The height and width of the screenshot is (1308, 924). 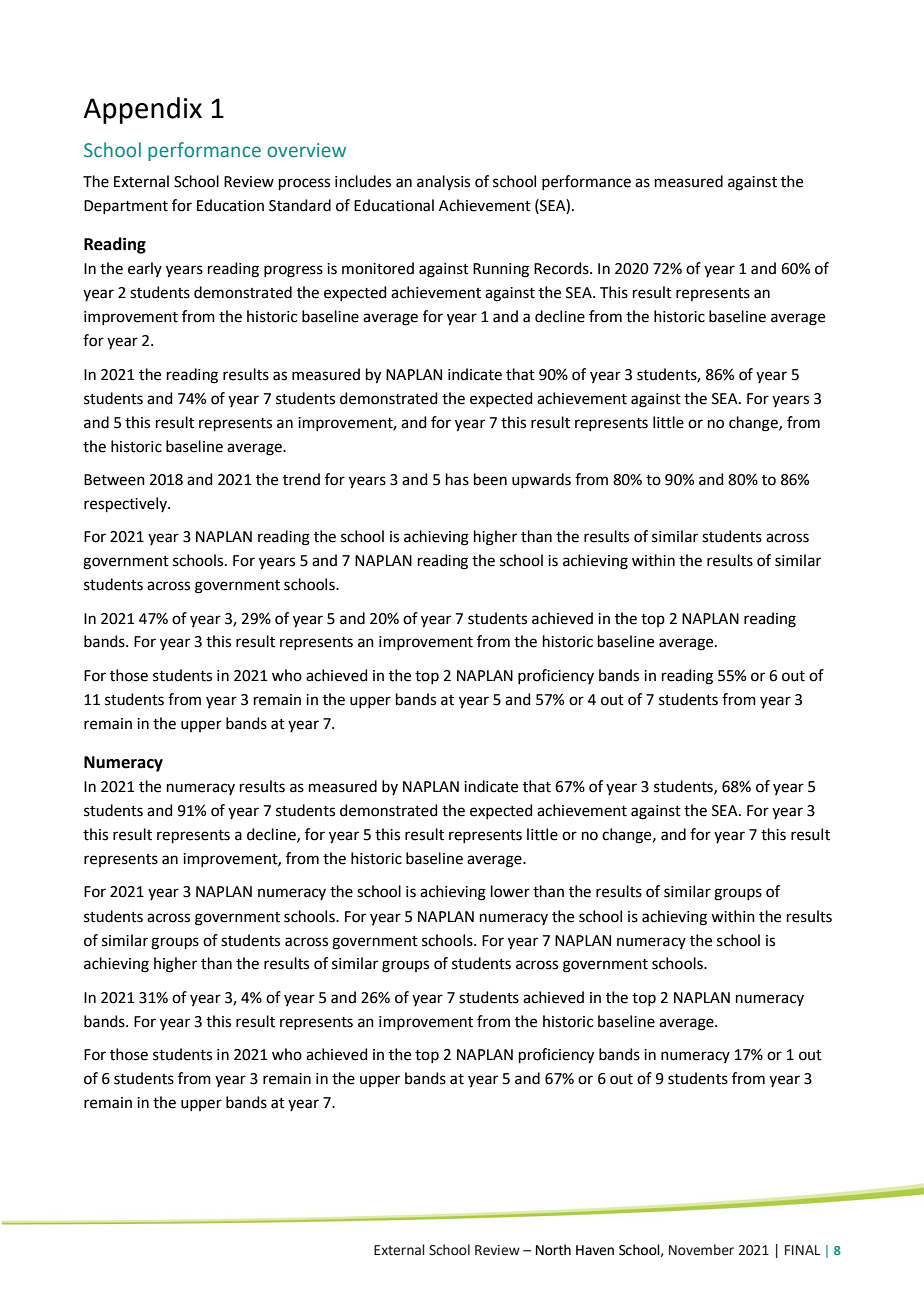 What do you see at coordinates (143, 110) in the screenshot?
I see `Appendix` at bounding box center [143, 110].
